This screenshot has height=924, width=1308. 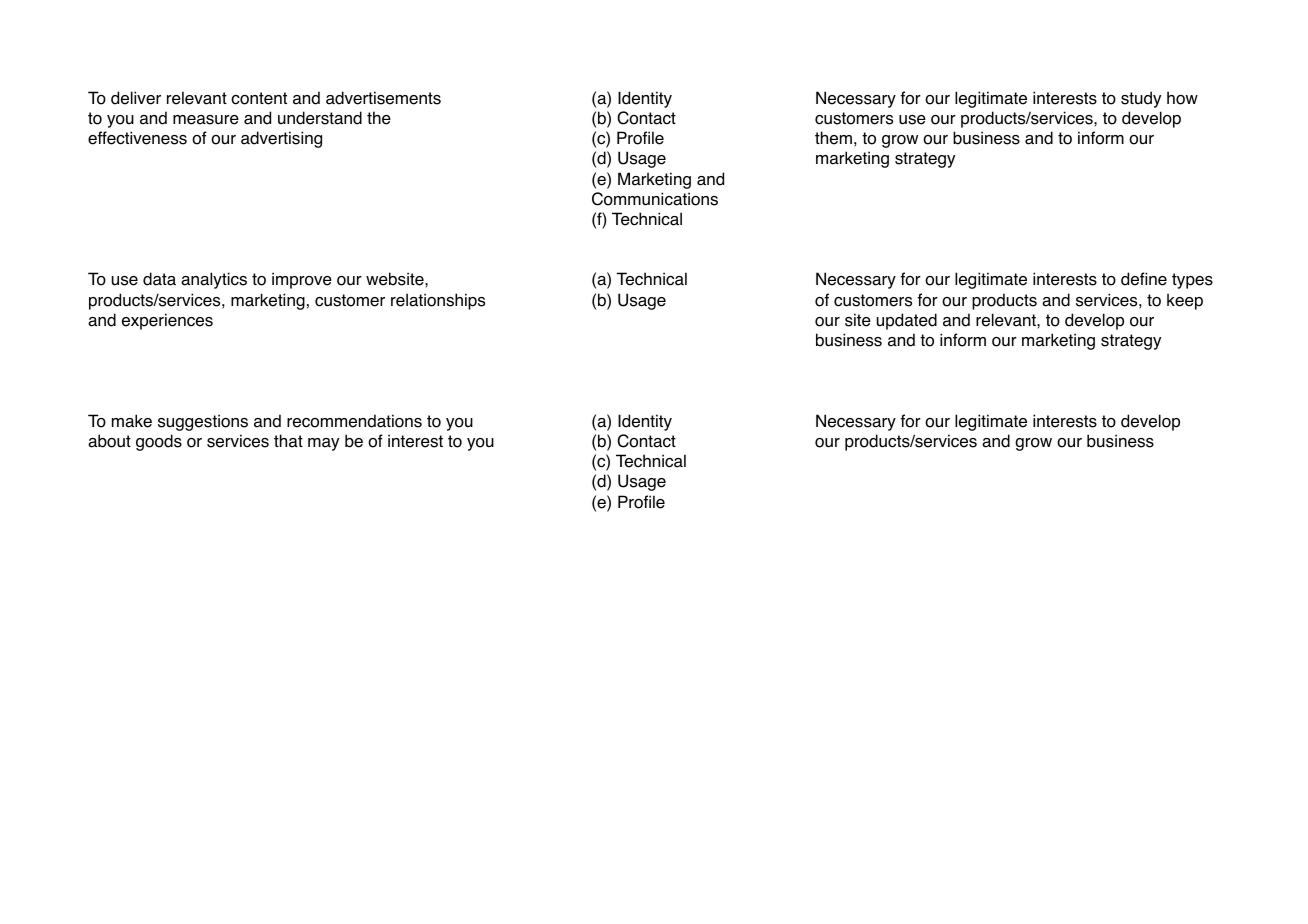 I want to click on study, so click(x=1141, y=99).
